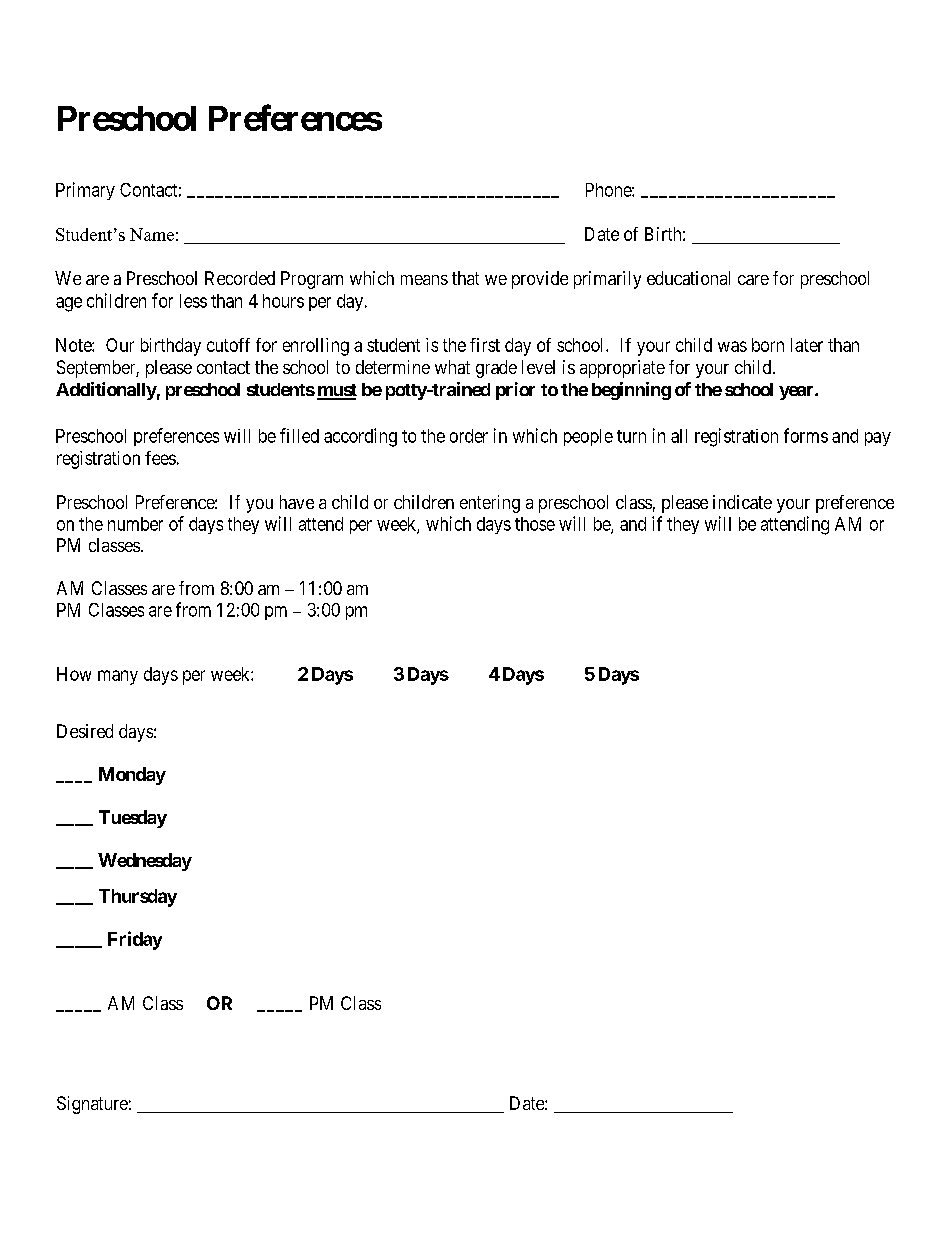  What do you see at coordinates (160, 458) in the image?
I see `fees` at bounding box center [160, 458].
